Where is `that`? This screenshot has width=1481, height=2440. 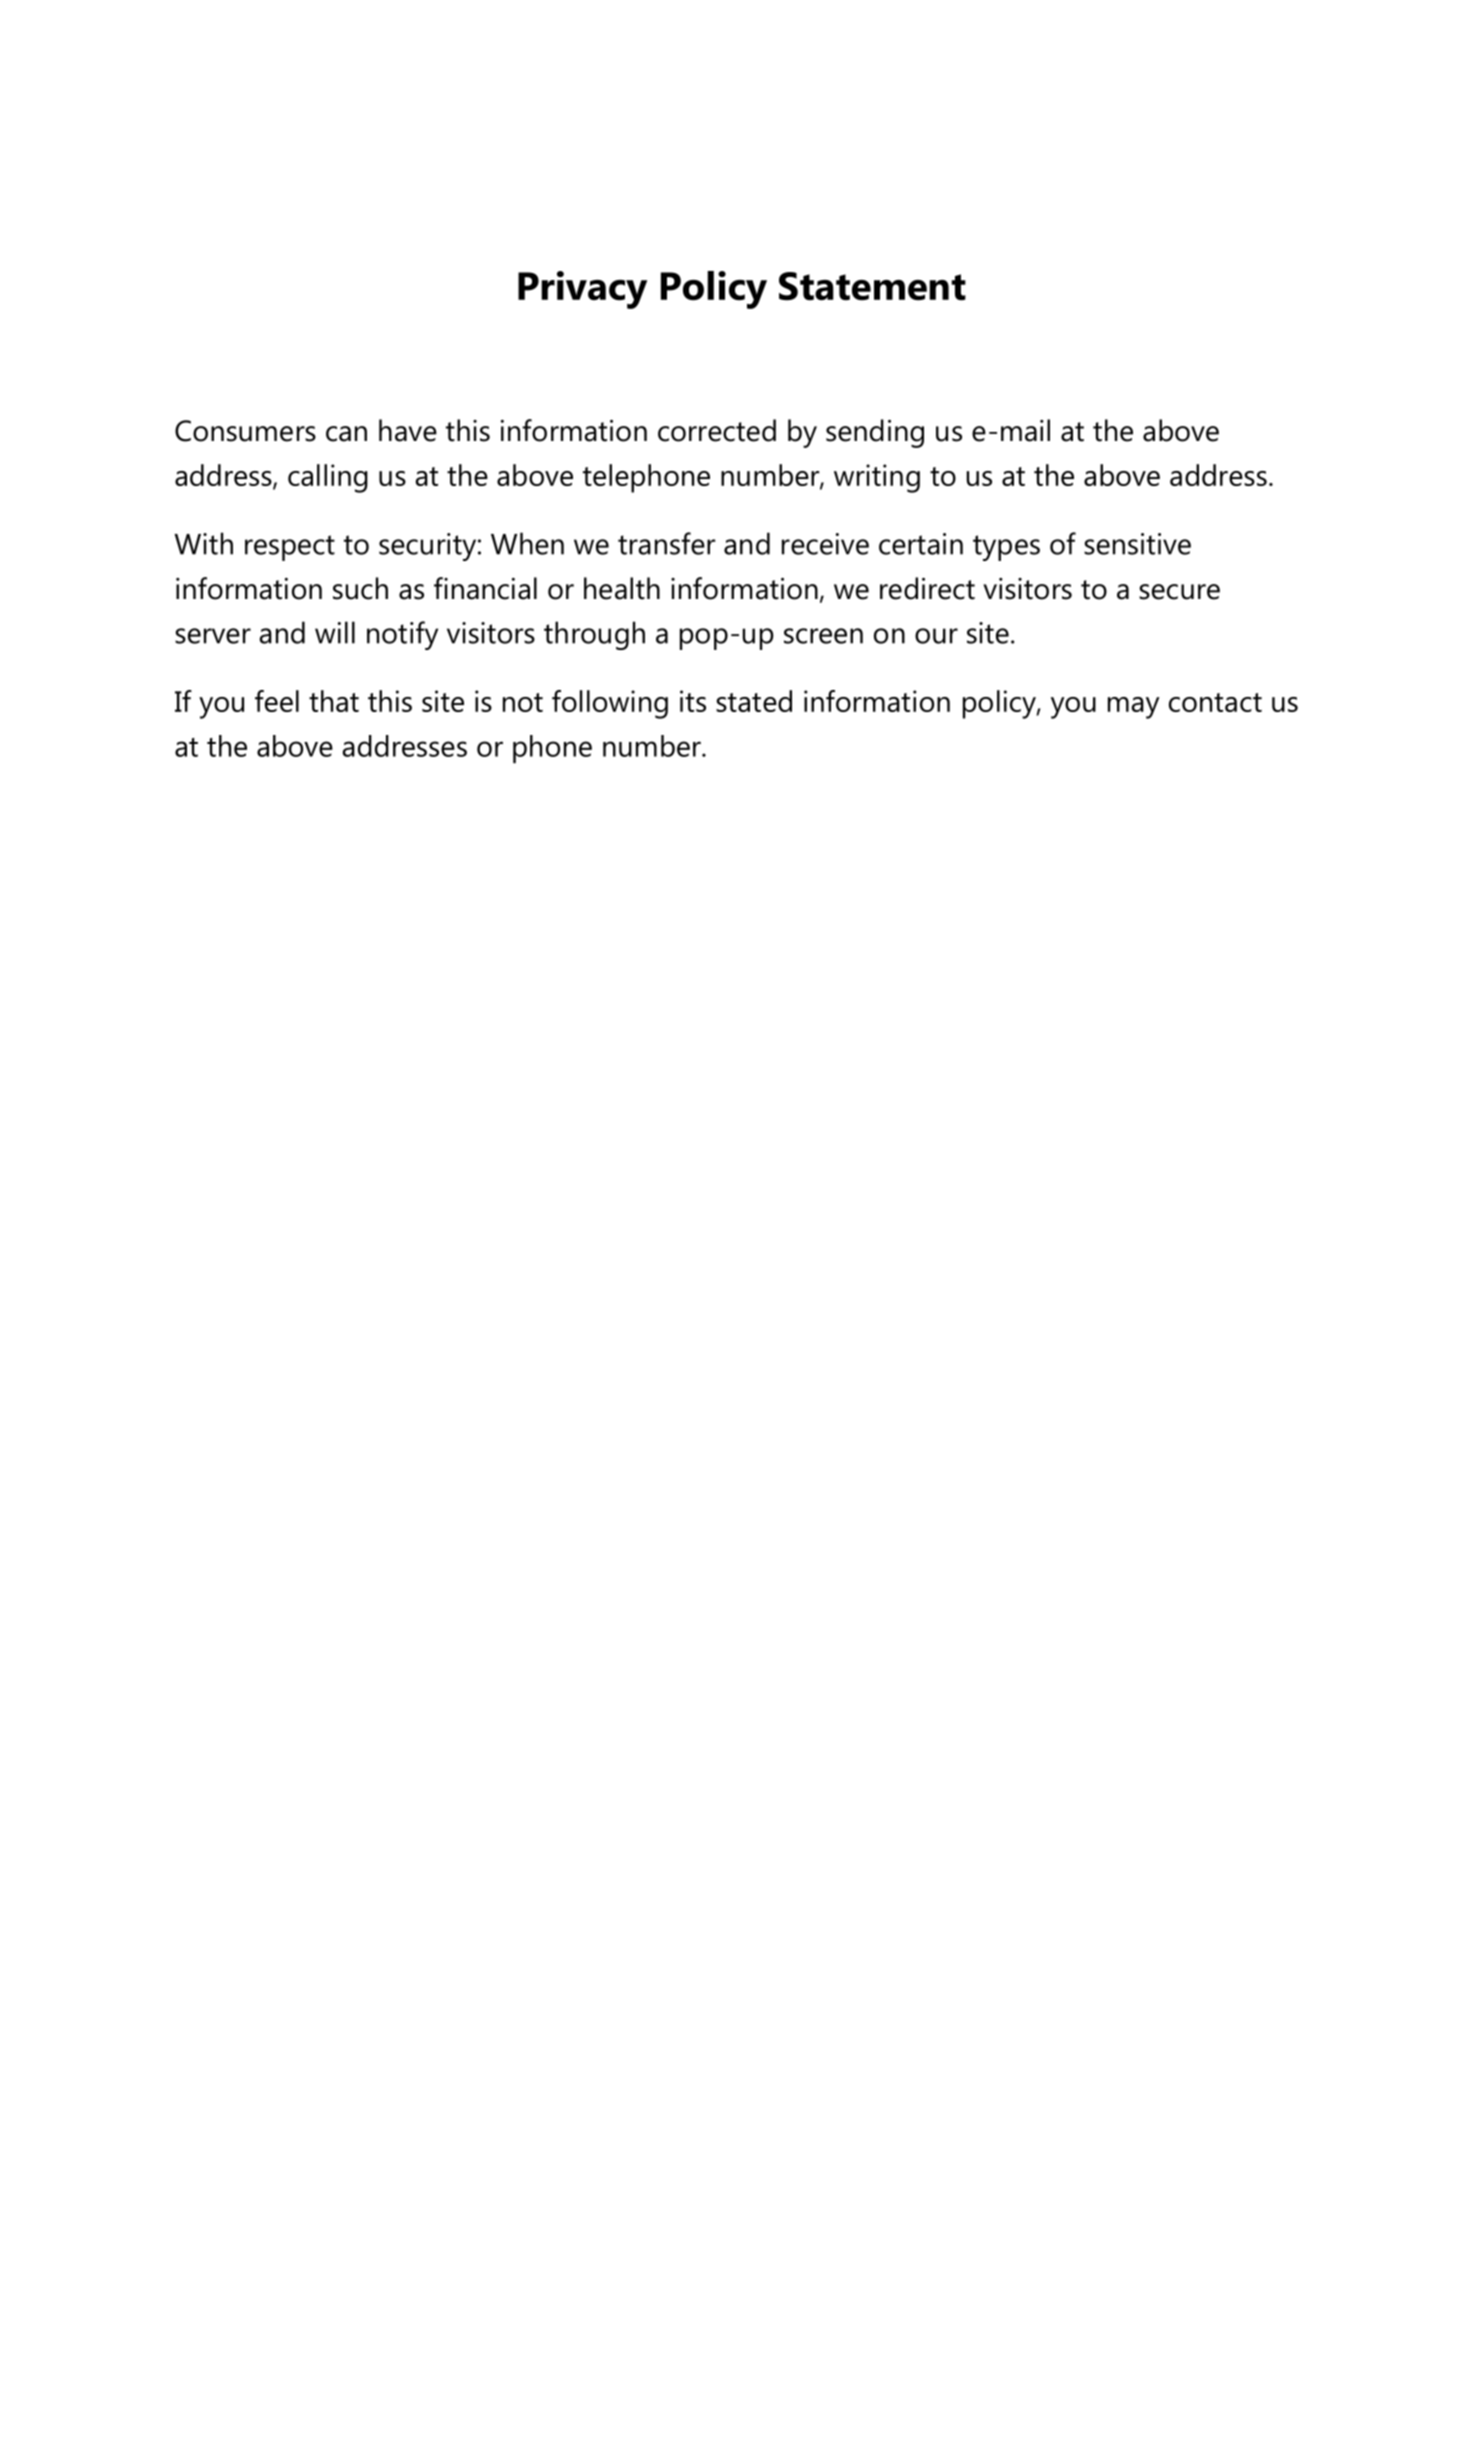 that is located at coordinates (334, 701).
